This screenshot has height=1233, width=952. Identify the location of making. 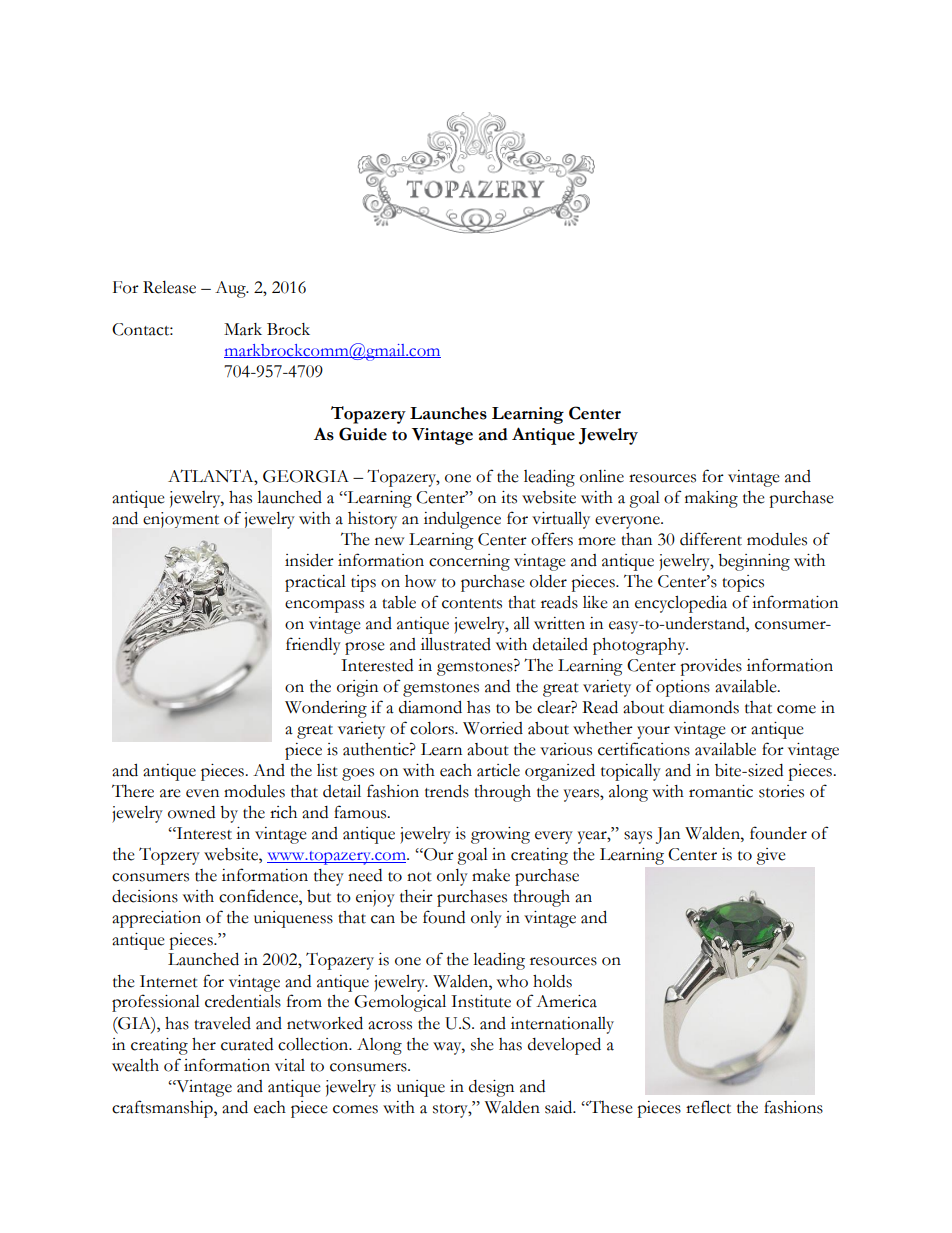
(711, 499).
